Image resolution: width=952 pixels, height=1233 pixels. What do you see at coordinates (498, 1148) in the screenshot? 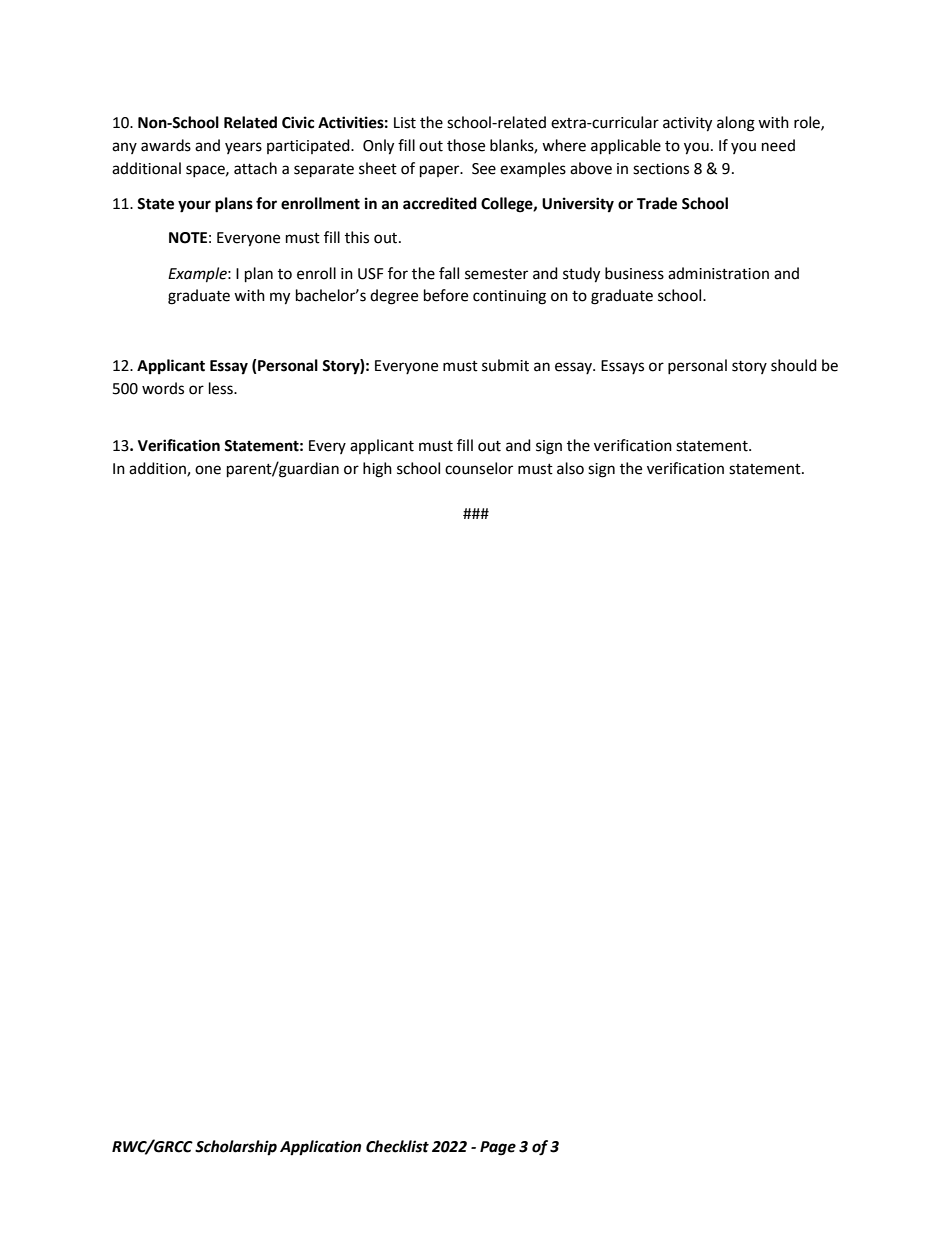
I see `Page` at bounding box center [498, 1148].
